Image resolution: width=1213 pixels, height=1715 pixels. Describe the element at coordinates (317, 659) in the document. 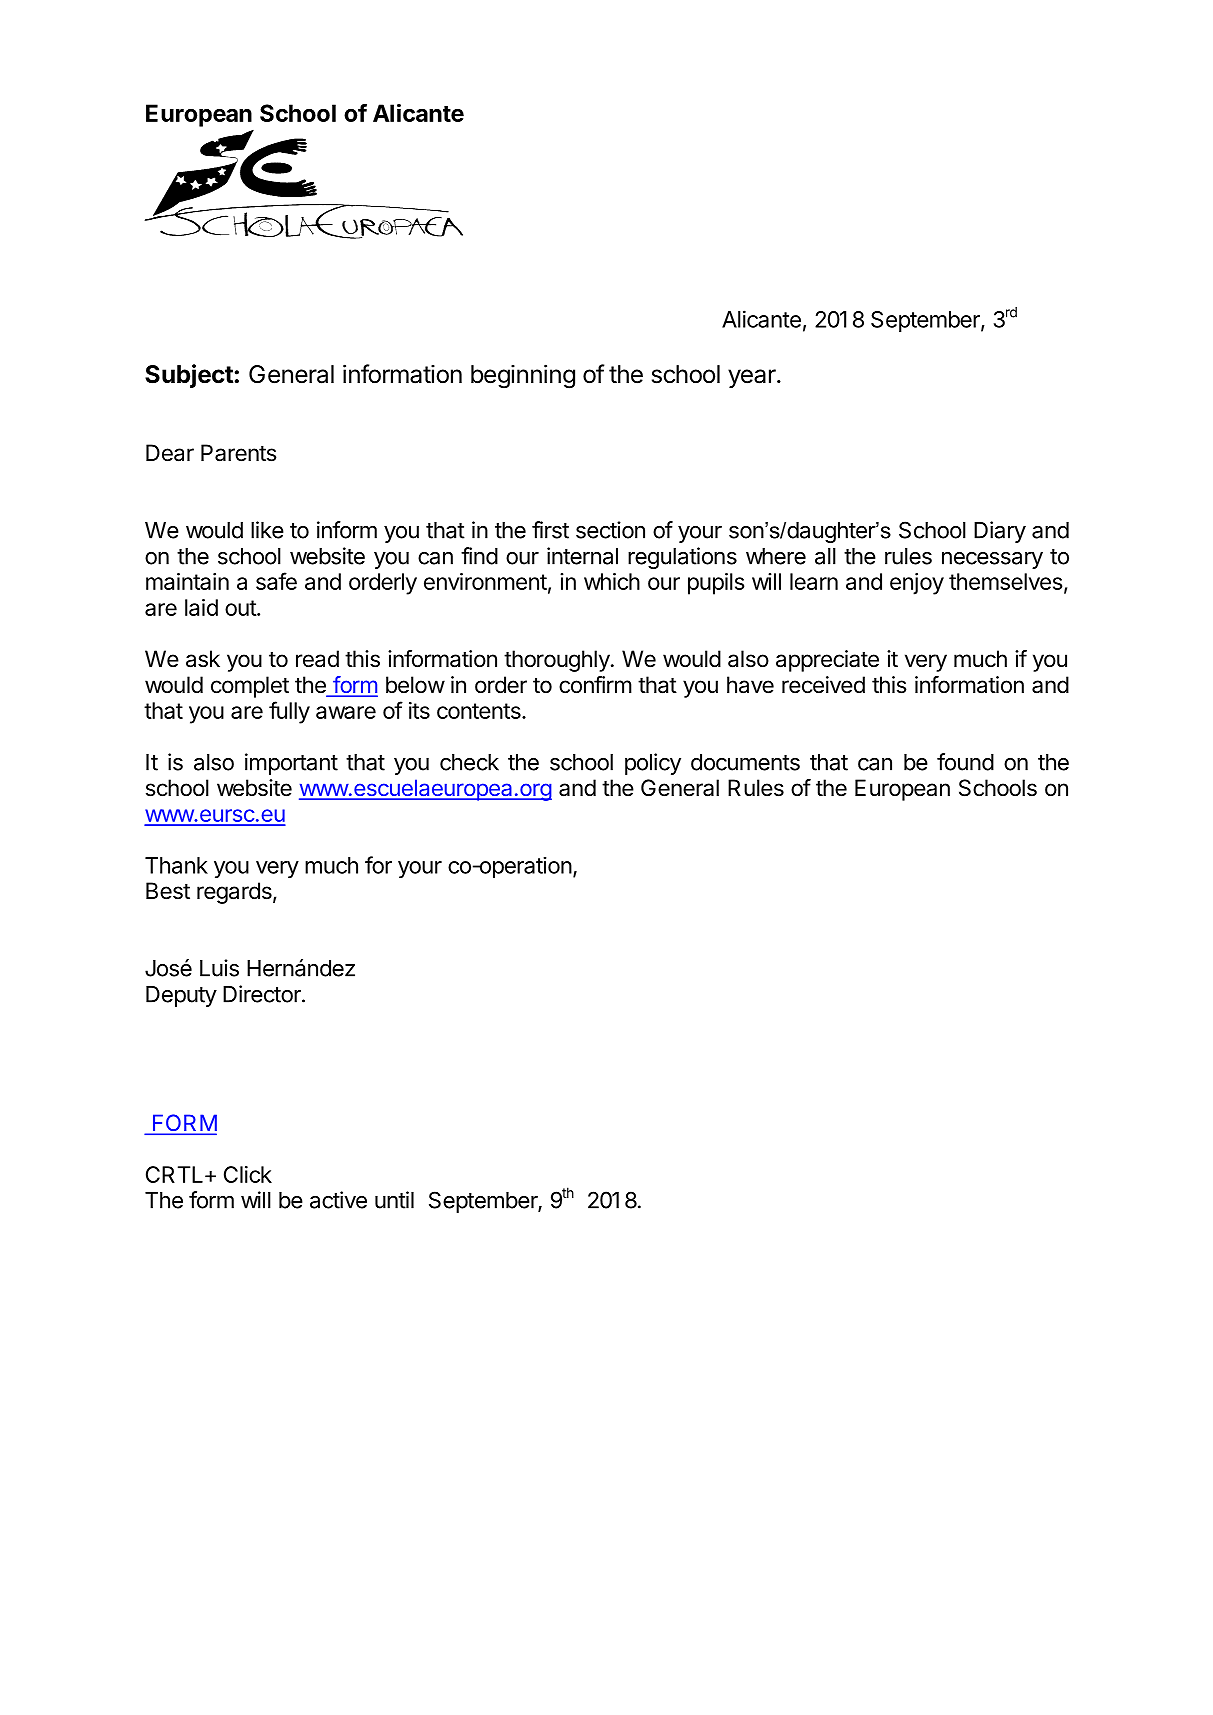

I see `read` at that location.
